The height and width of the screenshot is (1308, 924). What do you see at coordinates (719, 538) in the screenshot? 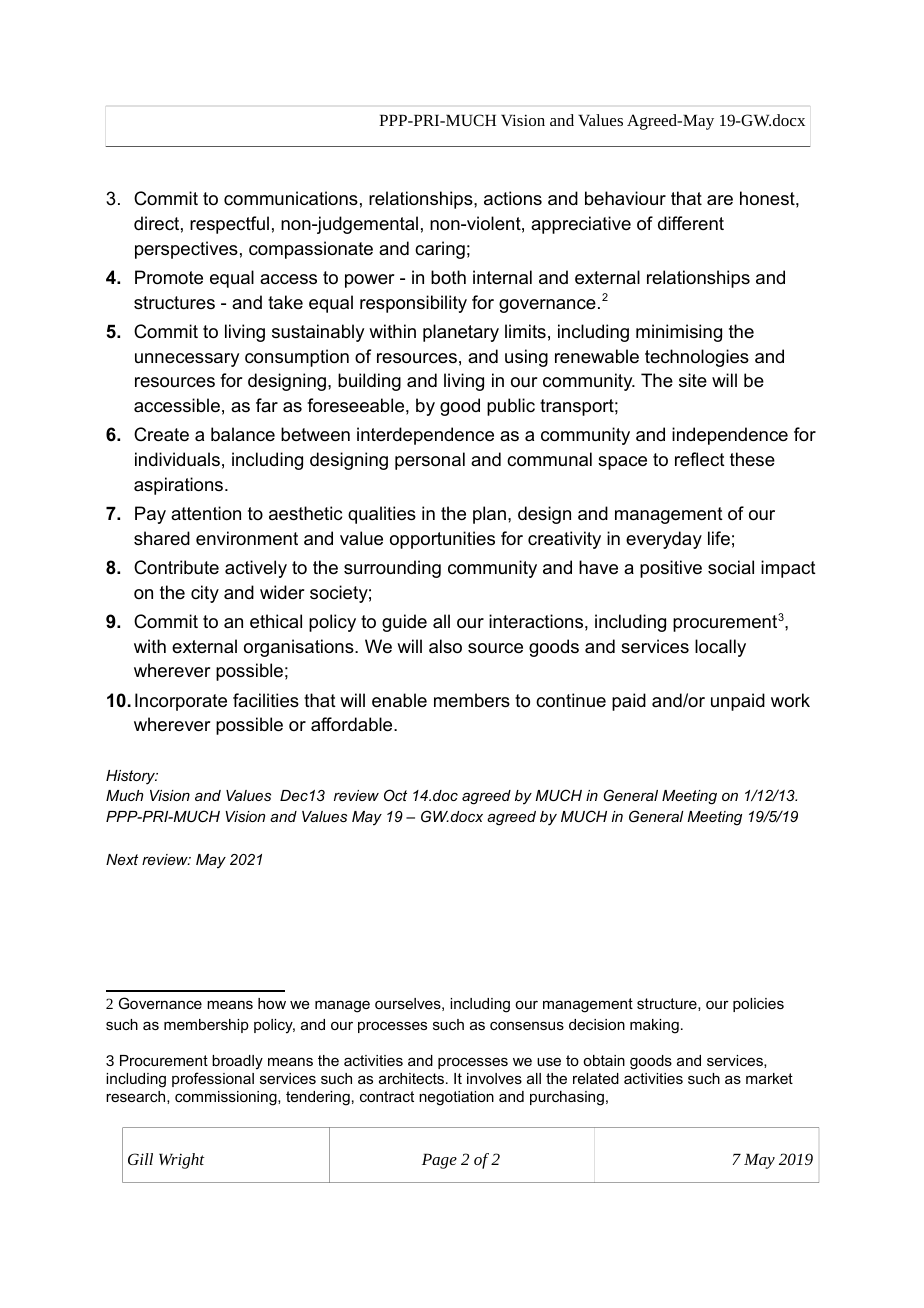
I see `life` at bounding box center [719, 538].
